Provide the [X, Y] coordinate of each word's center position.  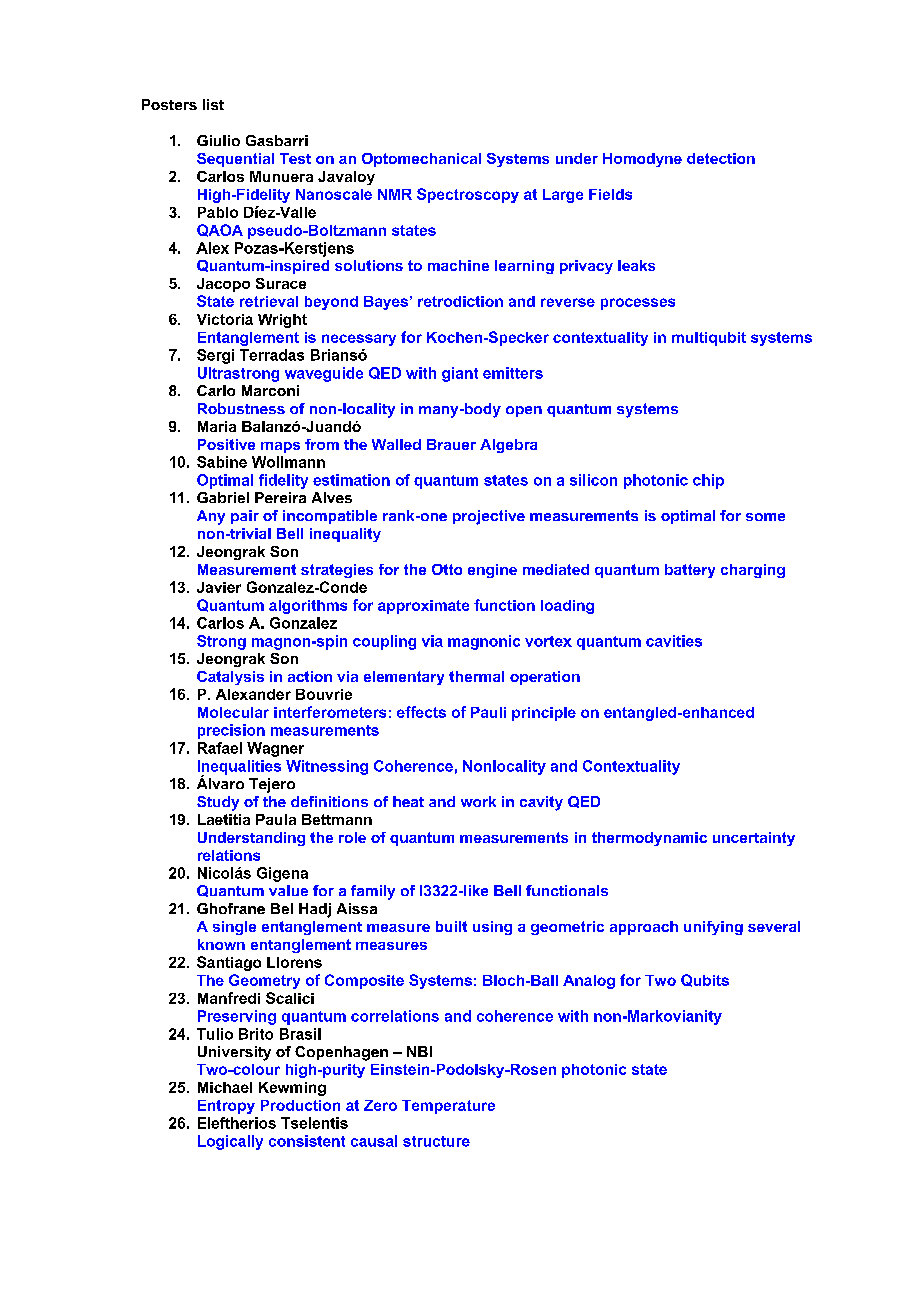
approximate [423, 607]
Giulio [218, 140]
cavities [674, 641]
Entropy [226, 1107]
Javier [219, 587]
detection [721, 158]
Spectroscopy [468, 195]
